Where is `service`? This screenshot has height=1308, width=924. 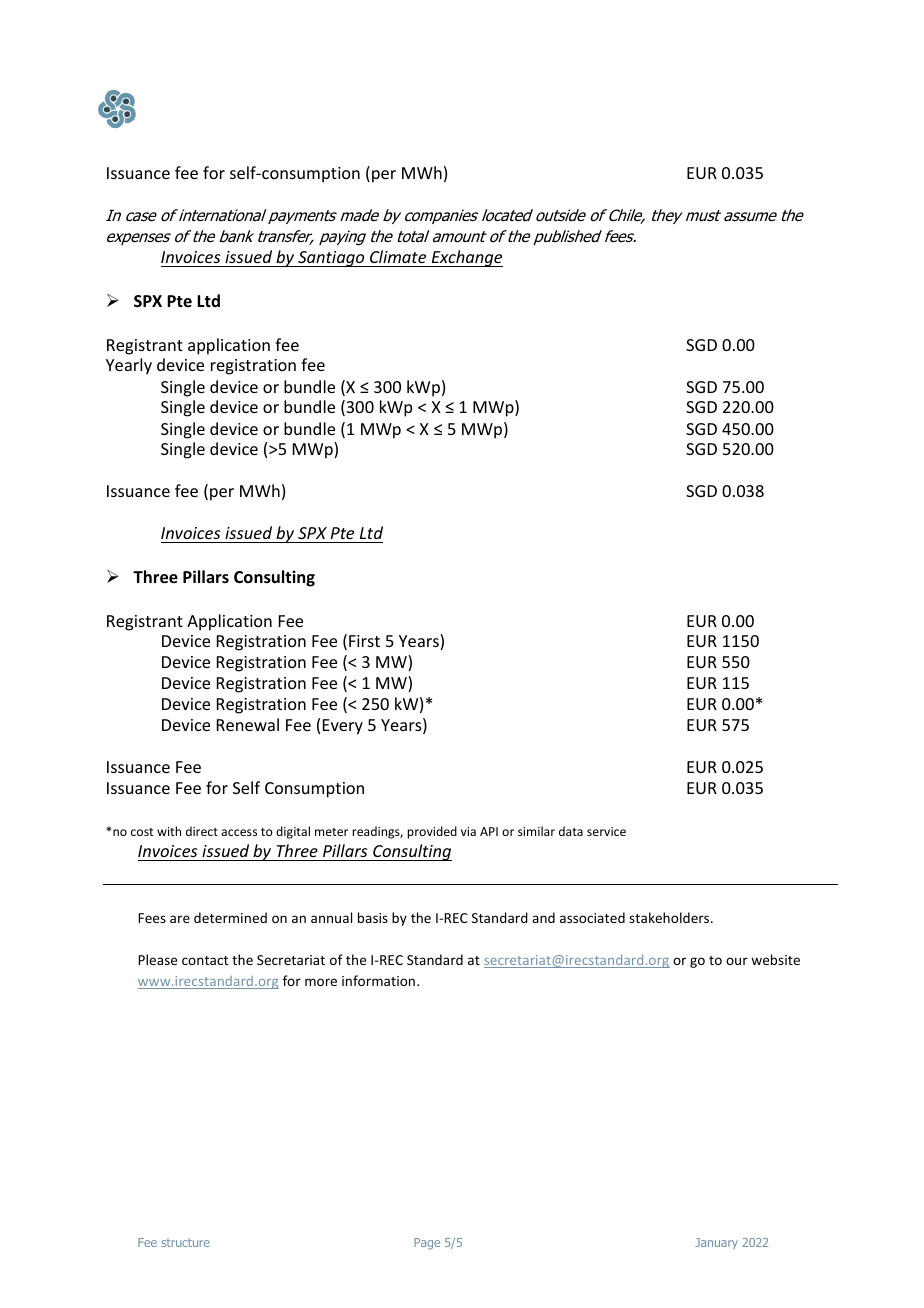
service is located at coordinates (606, 831).
